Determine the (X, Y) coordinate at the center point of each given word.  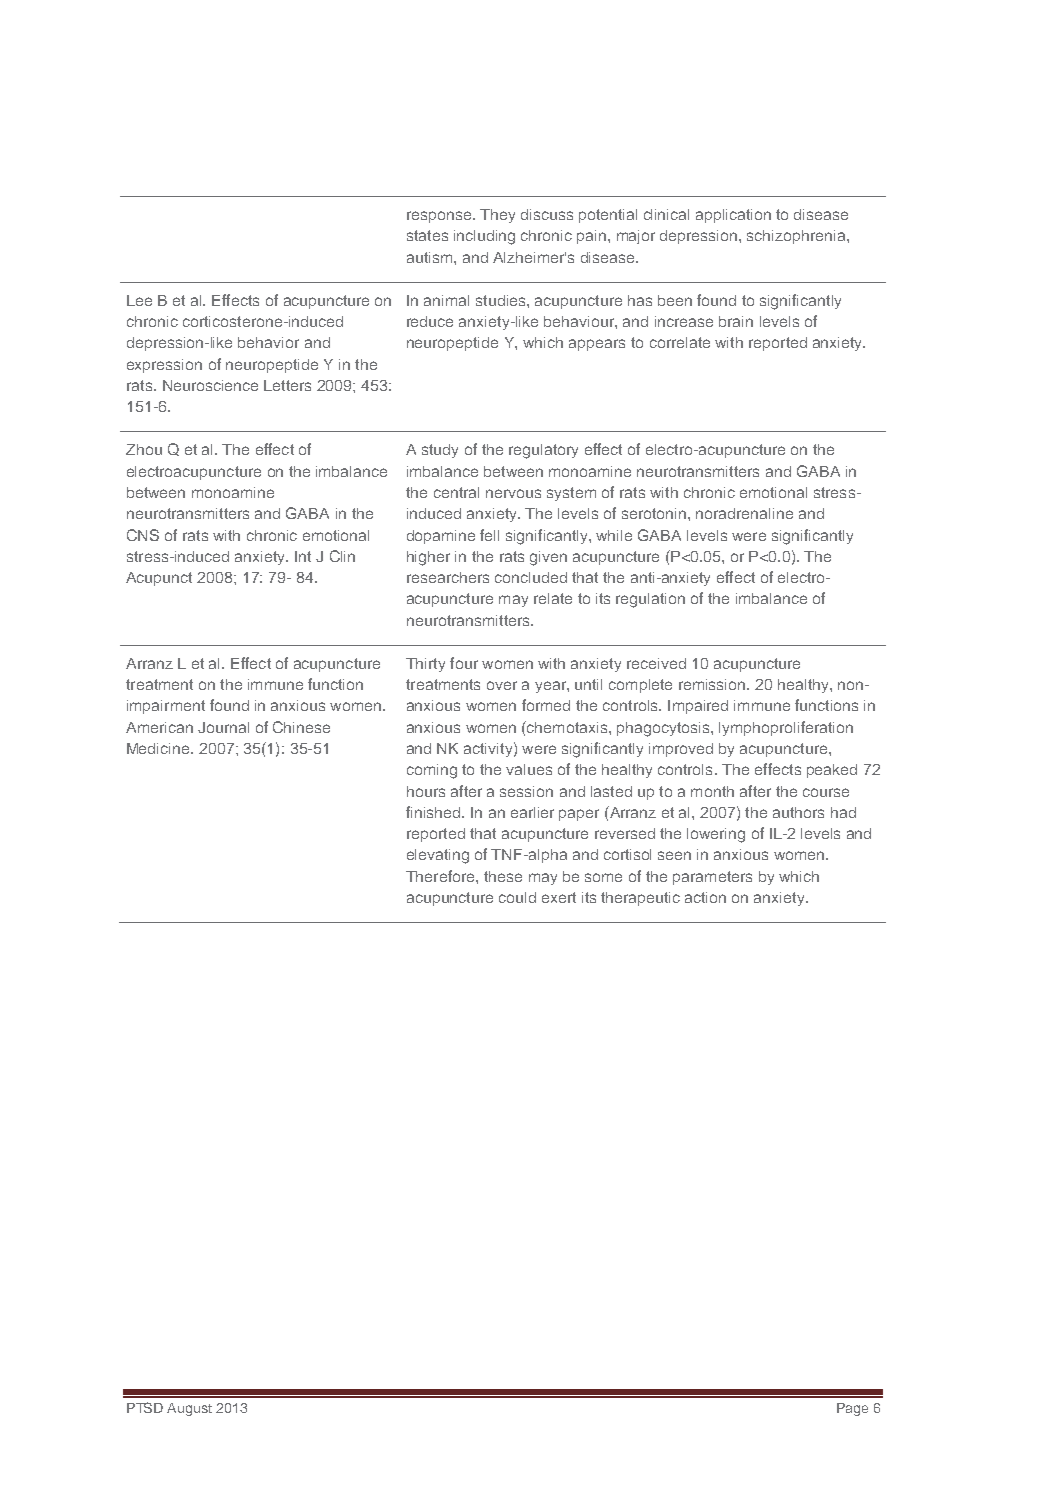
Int (303, 556)
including (484, 237)
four (464, 663)
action (705, 897)
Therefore (441, 876)
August (189, 1409)
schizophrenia (797, 237)
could (517, 897)
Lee (139, 300)
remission (713, 684)
